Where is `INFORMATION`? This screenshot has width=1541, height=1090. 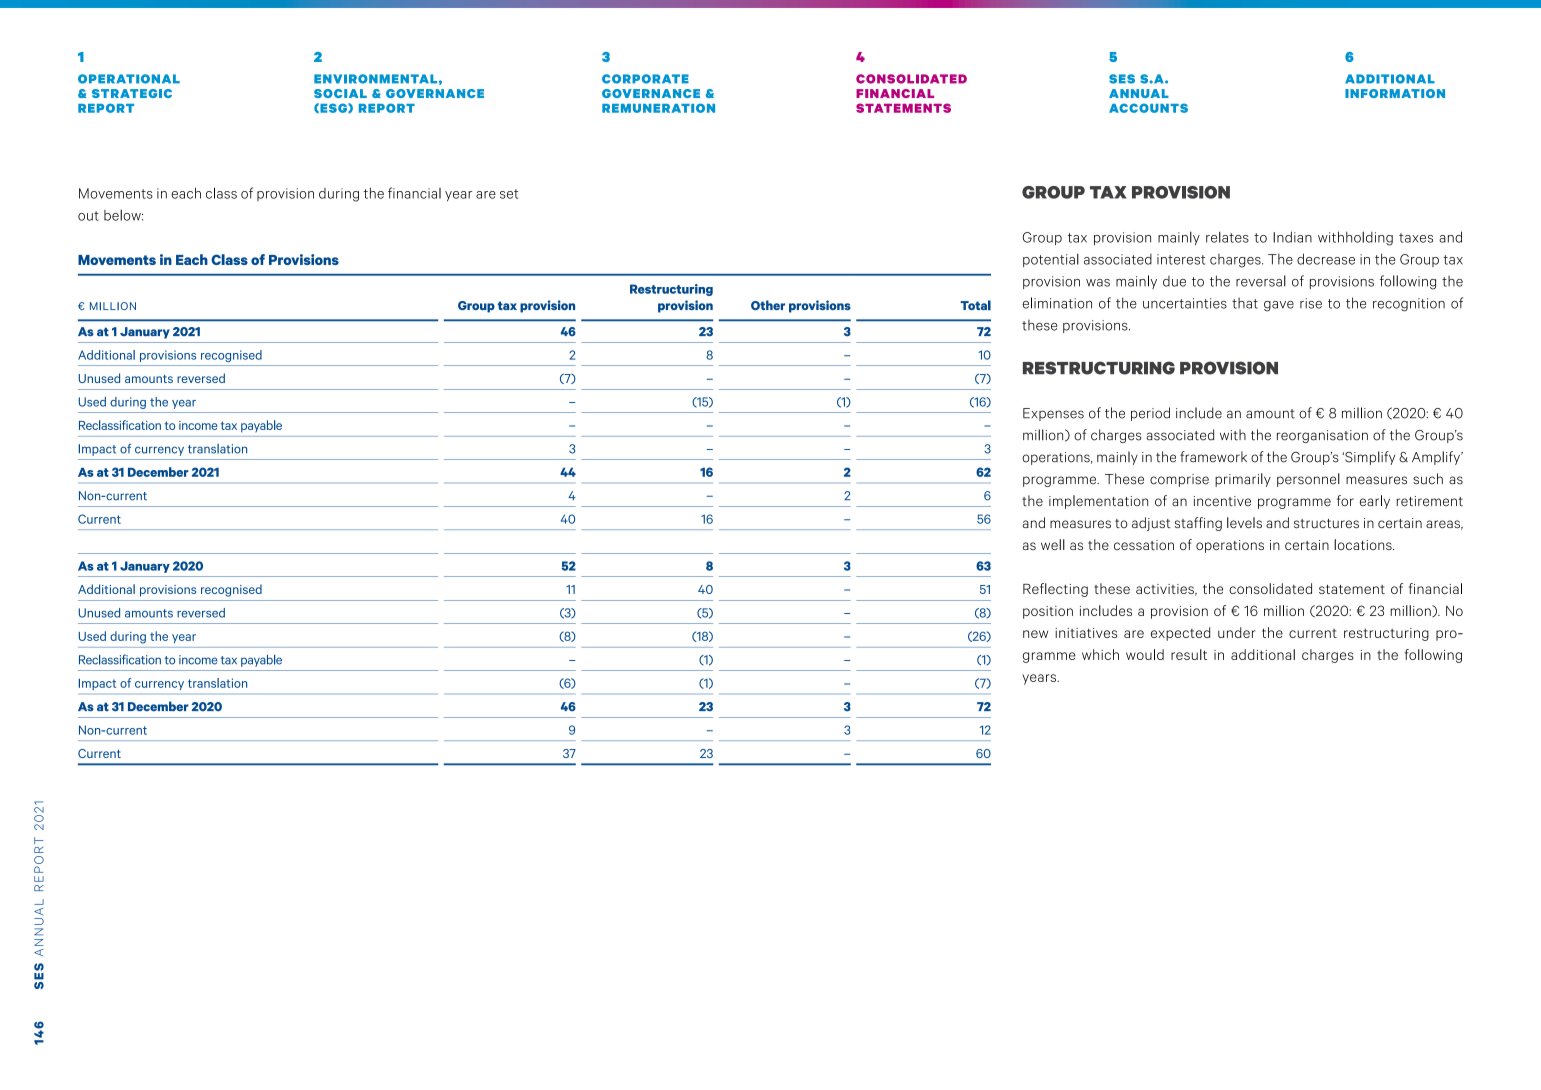 INFORMATION is located at coordinates (1395, 93).
